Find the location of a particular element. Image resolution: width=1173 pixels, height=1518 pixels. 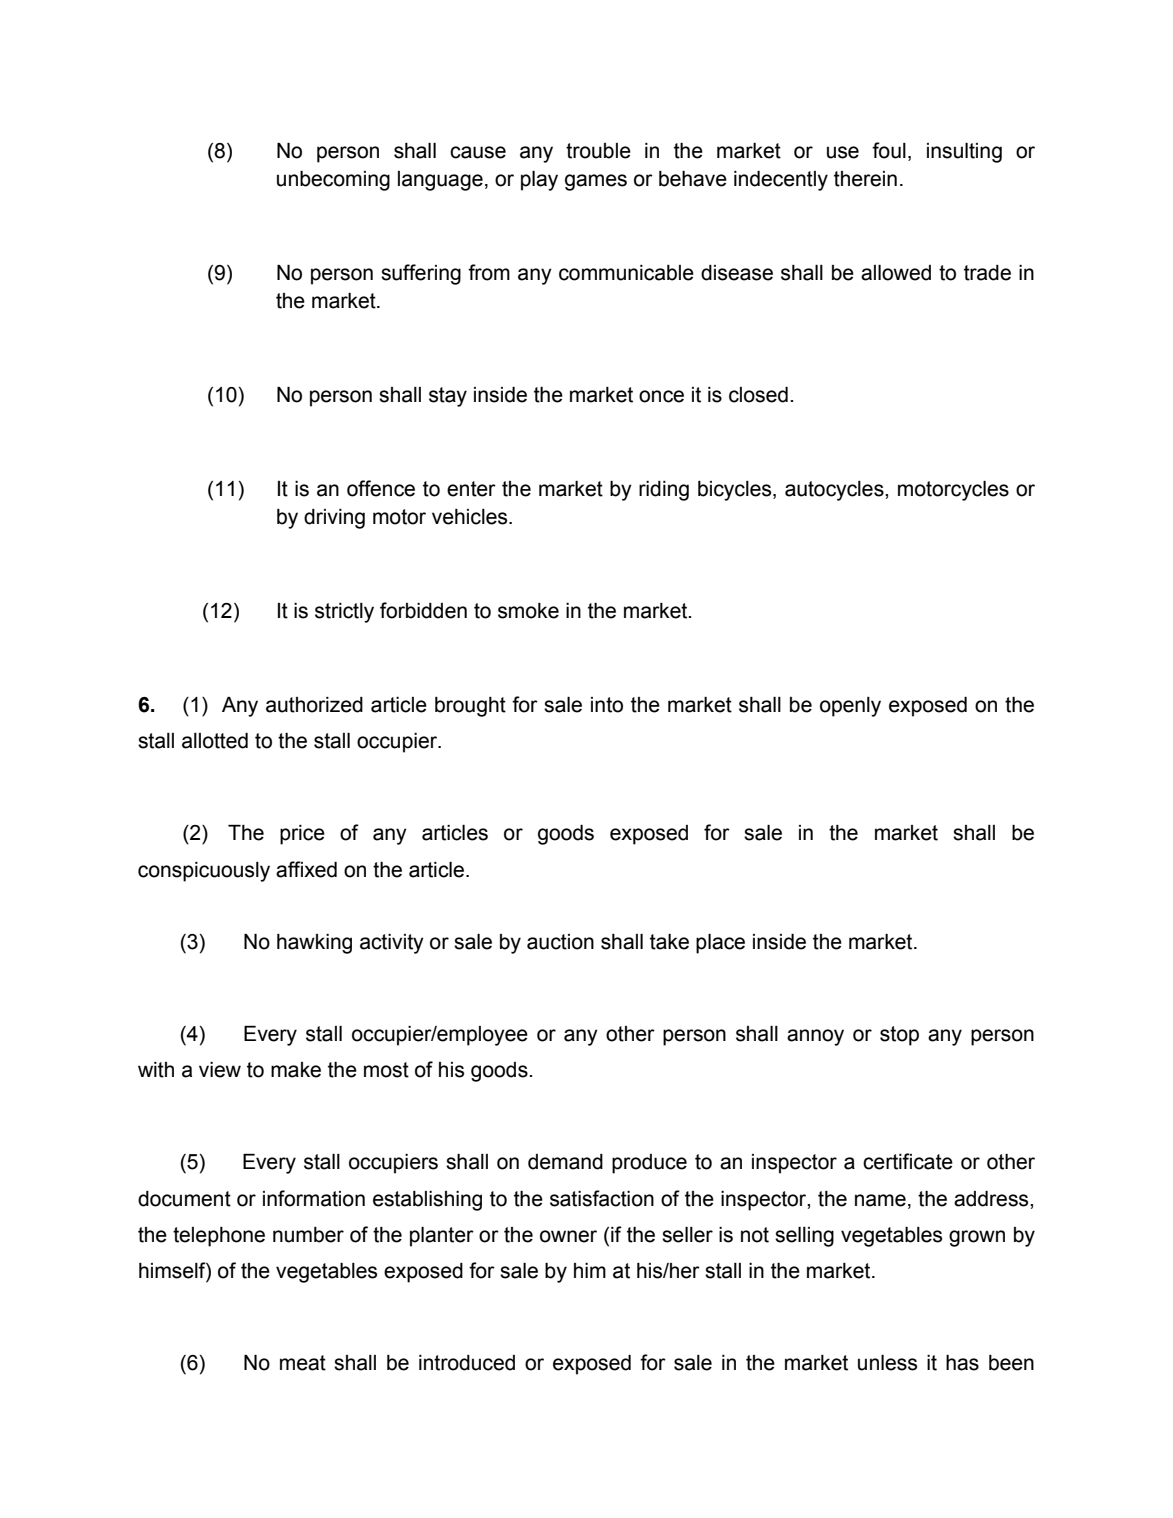

games is located at coordinates (596, 182).
